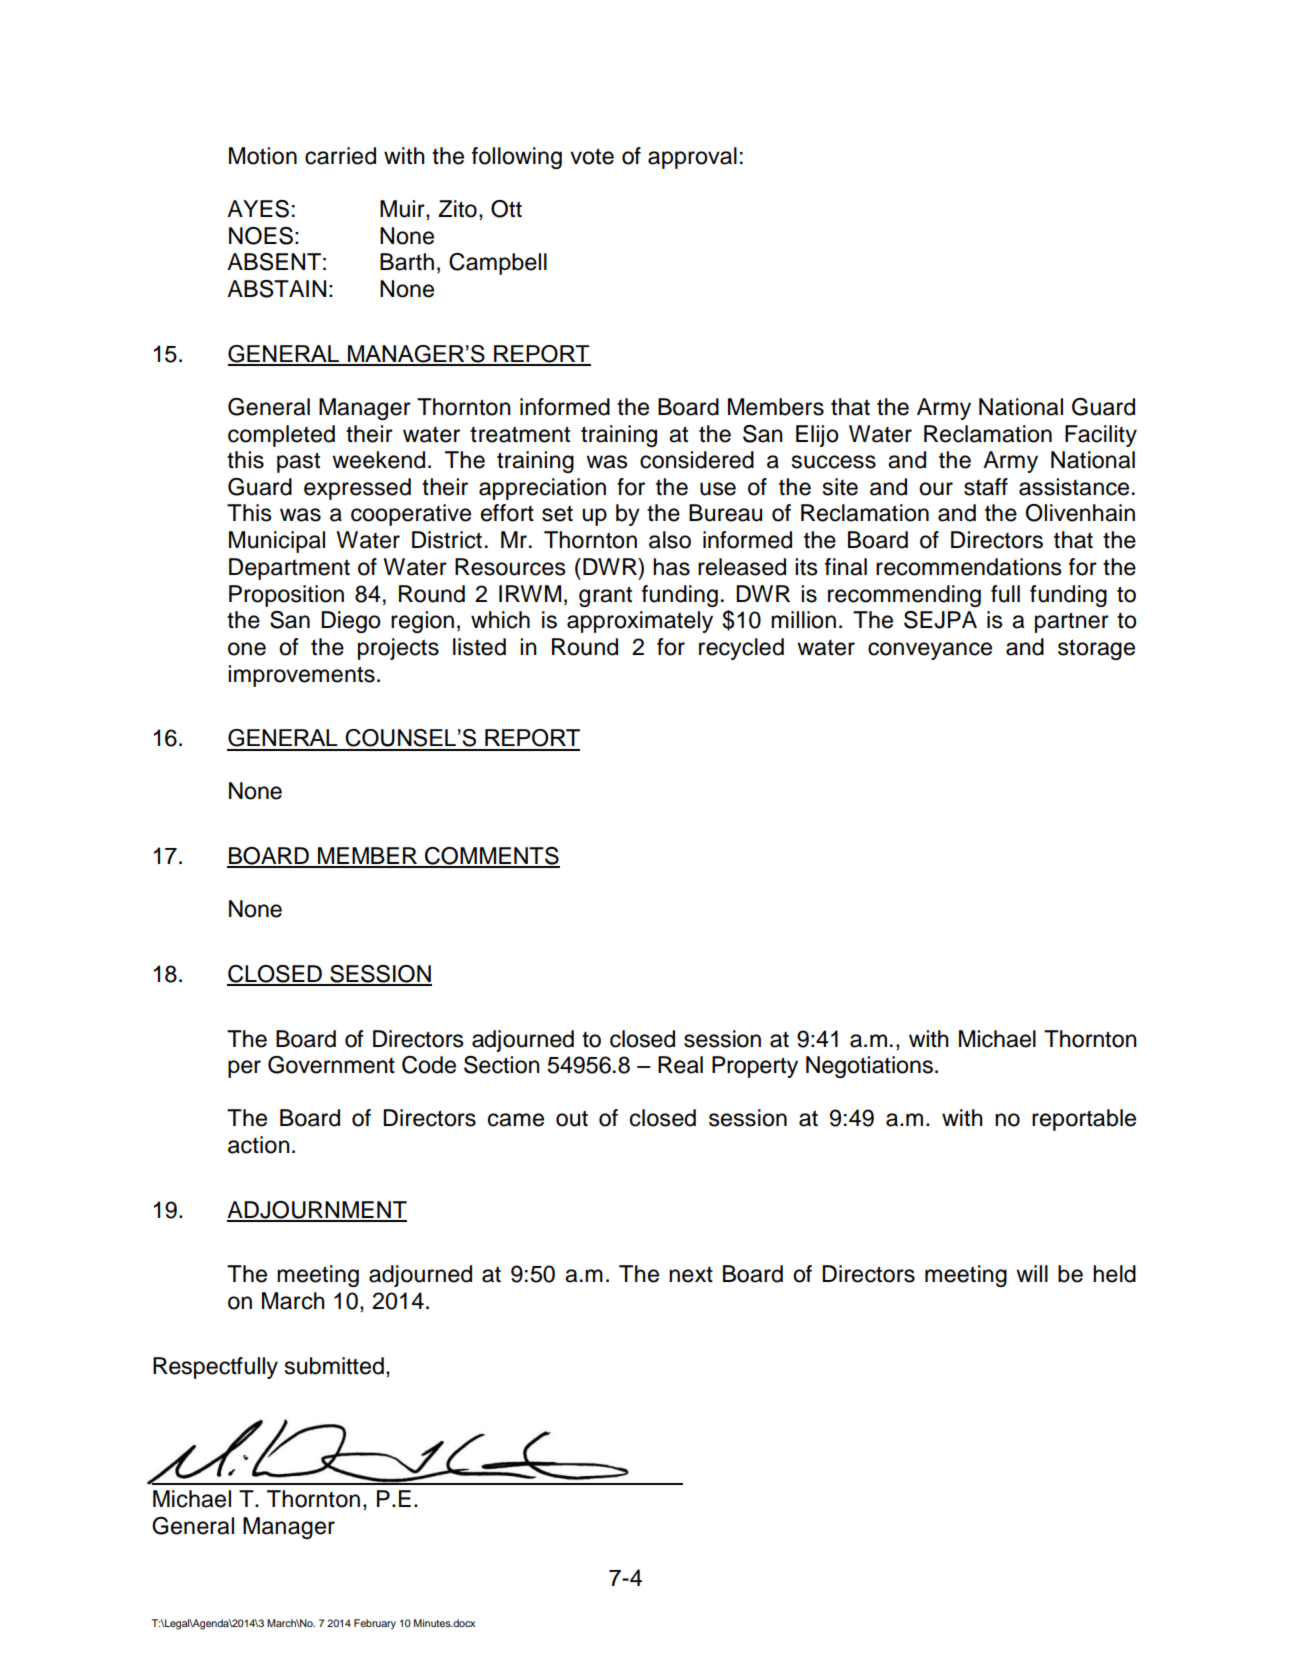 This screenshot has width=1289, height=1669. I want to click on COMMENTS, so click(491, 857).
